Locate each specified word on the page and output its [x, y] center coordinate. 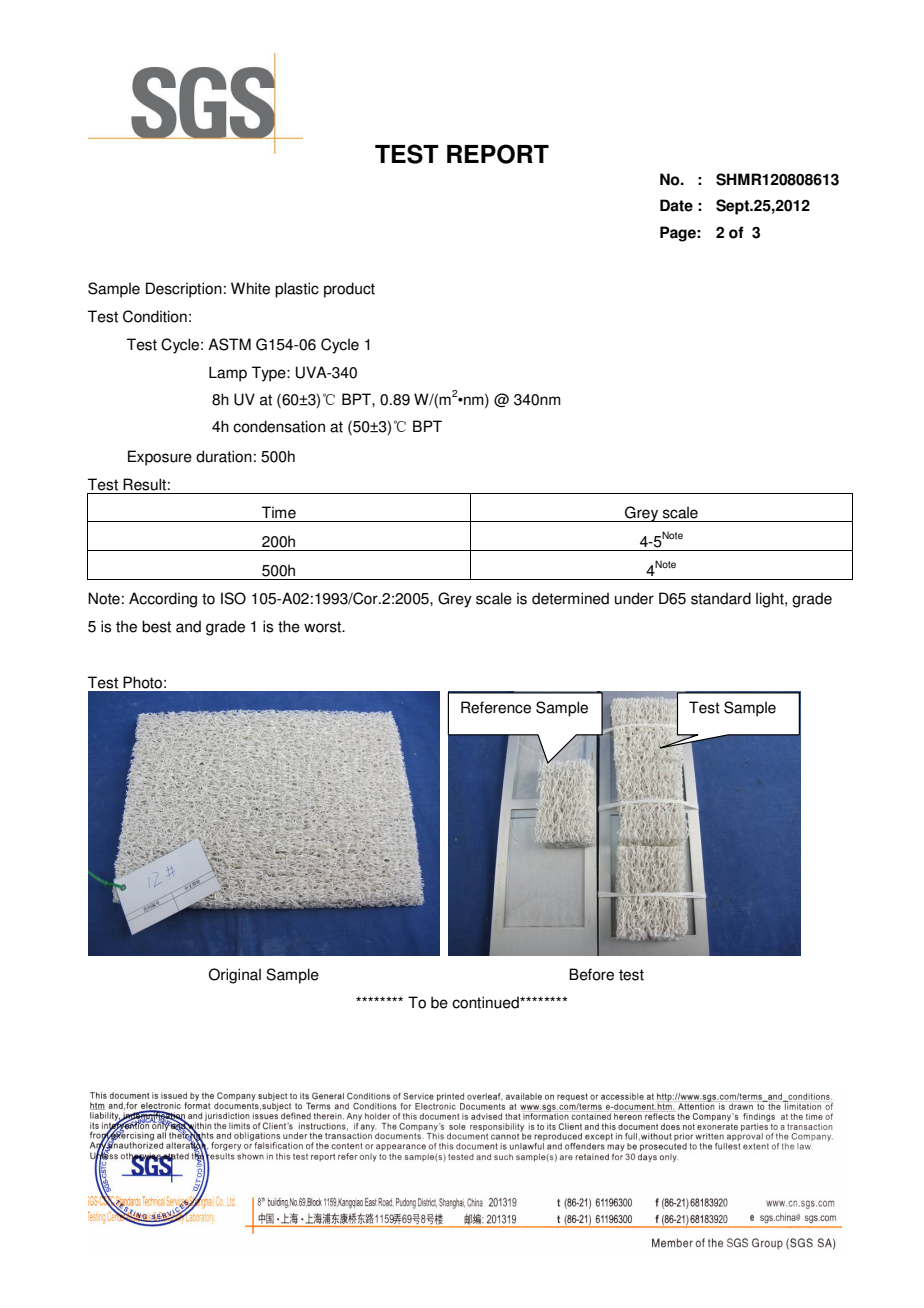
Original [235, 976]
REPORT [498, 154]
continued [486, 1002]
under [634, 598]
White [250, 288]
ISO [233, 598]
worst [324, 627]
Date [676, 205]
